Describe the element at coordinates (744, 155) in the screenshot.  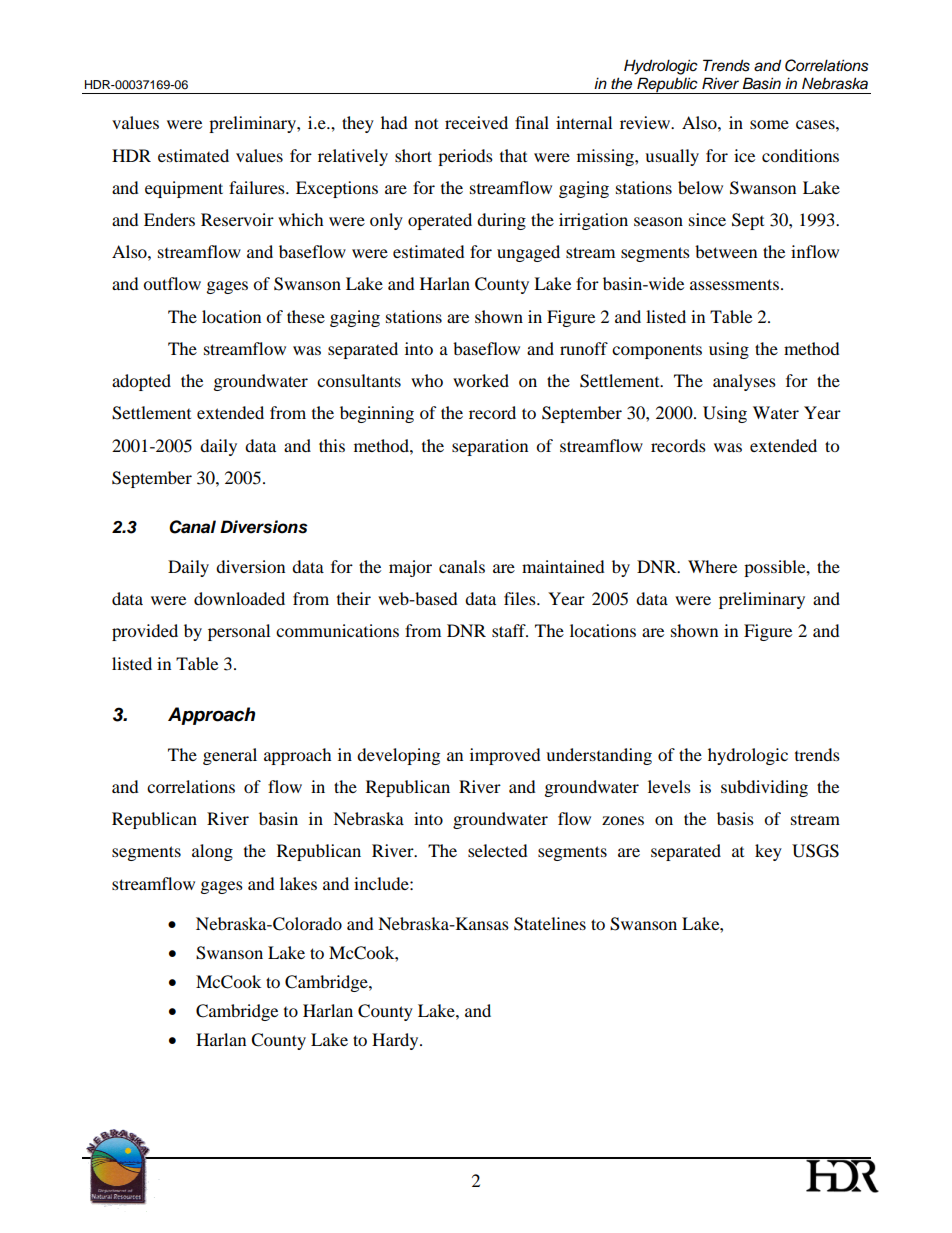
I see `ice` at that location.
